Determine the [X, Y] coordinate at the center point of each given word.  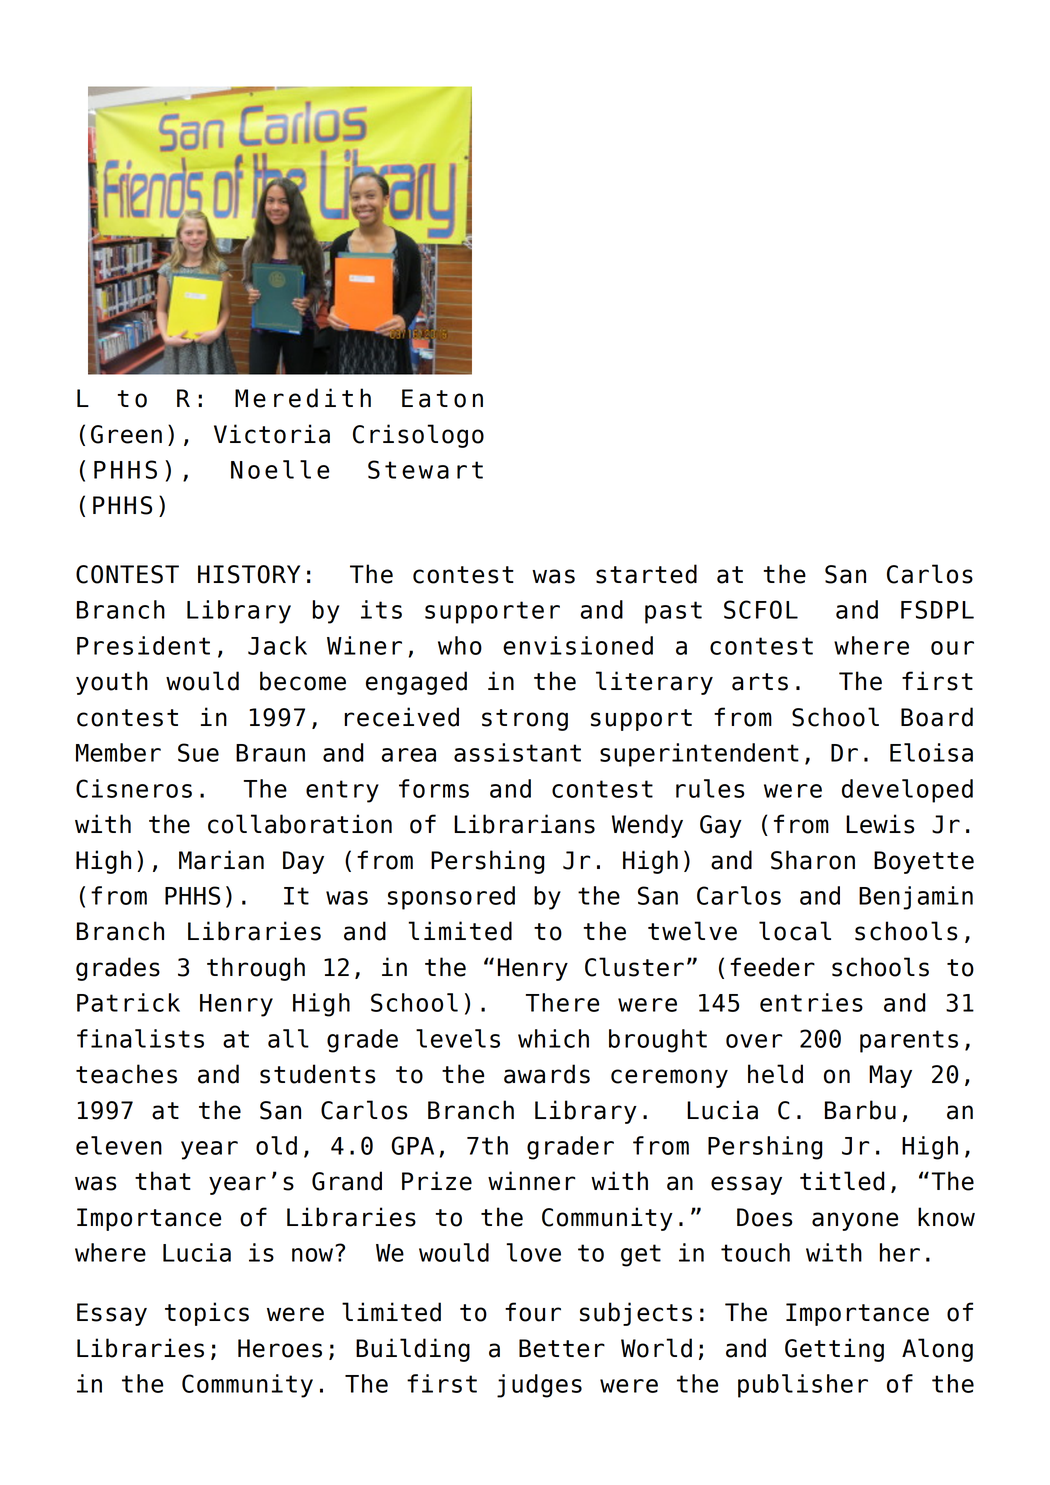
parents [909, 1041]
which [553, 1038]
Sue [198, 752]
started [646, 574]
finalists [140, 1038]
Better [562, 1348]
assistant [517, 752]
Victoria [272, 434]
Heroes [280, 1348]
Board [937, 717]
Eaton [442, 398]
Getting [834, 1350]
